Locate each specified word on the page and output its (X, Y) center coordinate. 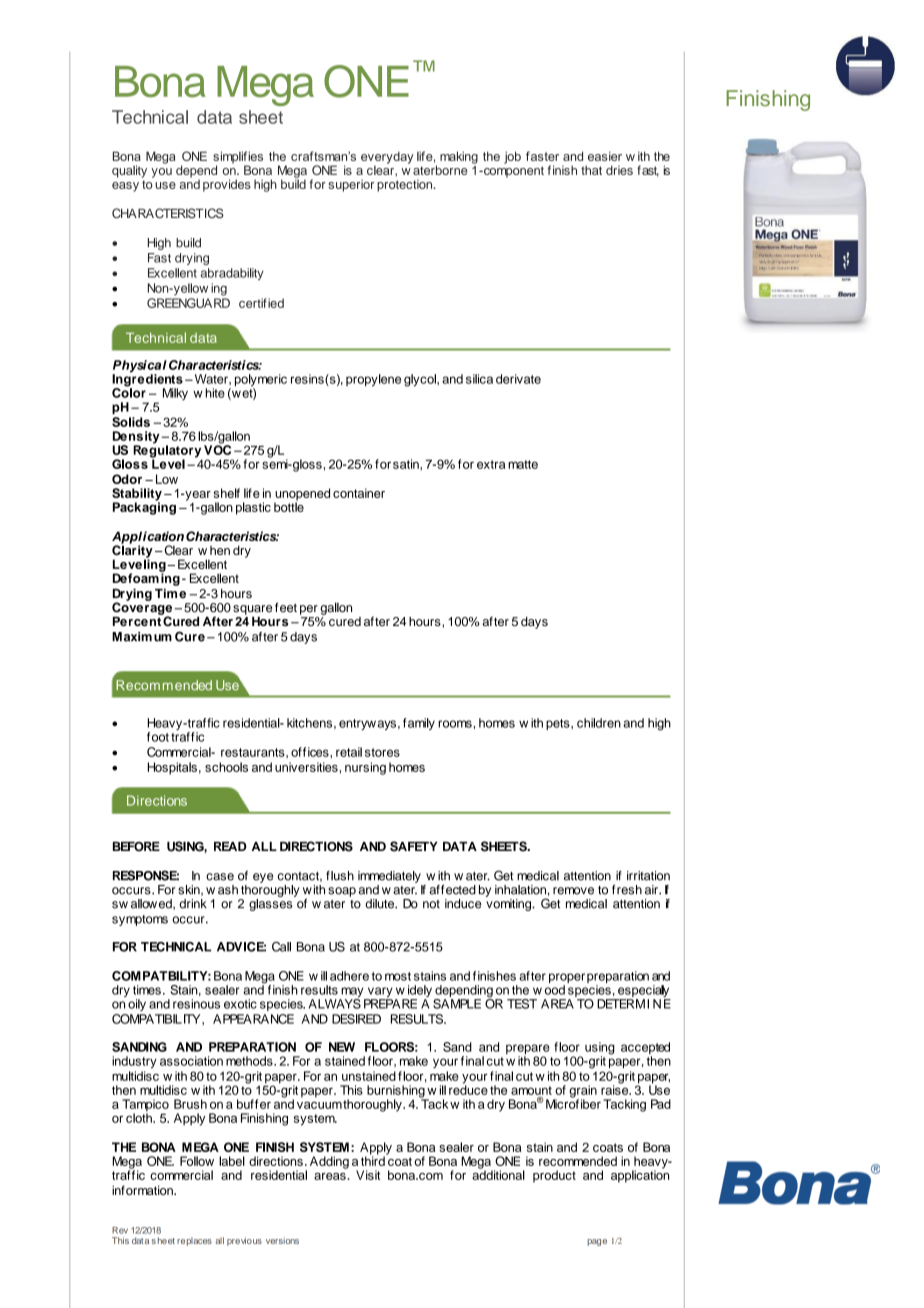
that (591, 170)
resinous (196, 1004)
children (599, 723)
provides (227, 185)
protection (406, 185)
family (419, 724)
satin (407, 464)
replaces (194, 1241)
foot (158, 737)
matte (523, 464)
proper (567, 979)
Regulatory (167, 451)
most (398, 976)
